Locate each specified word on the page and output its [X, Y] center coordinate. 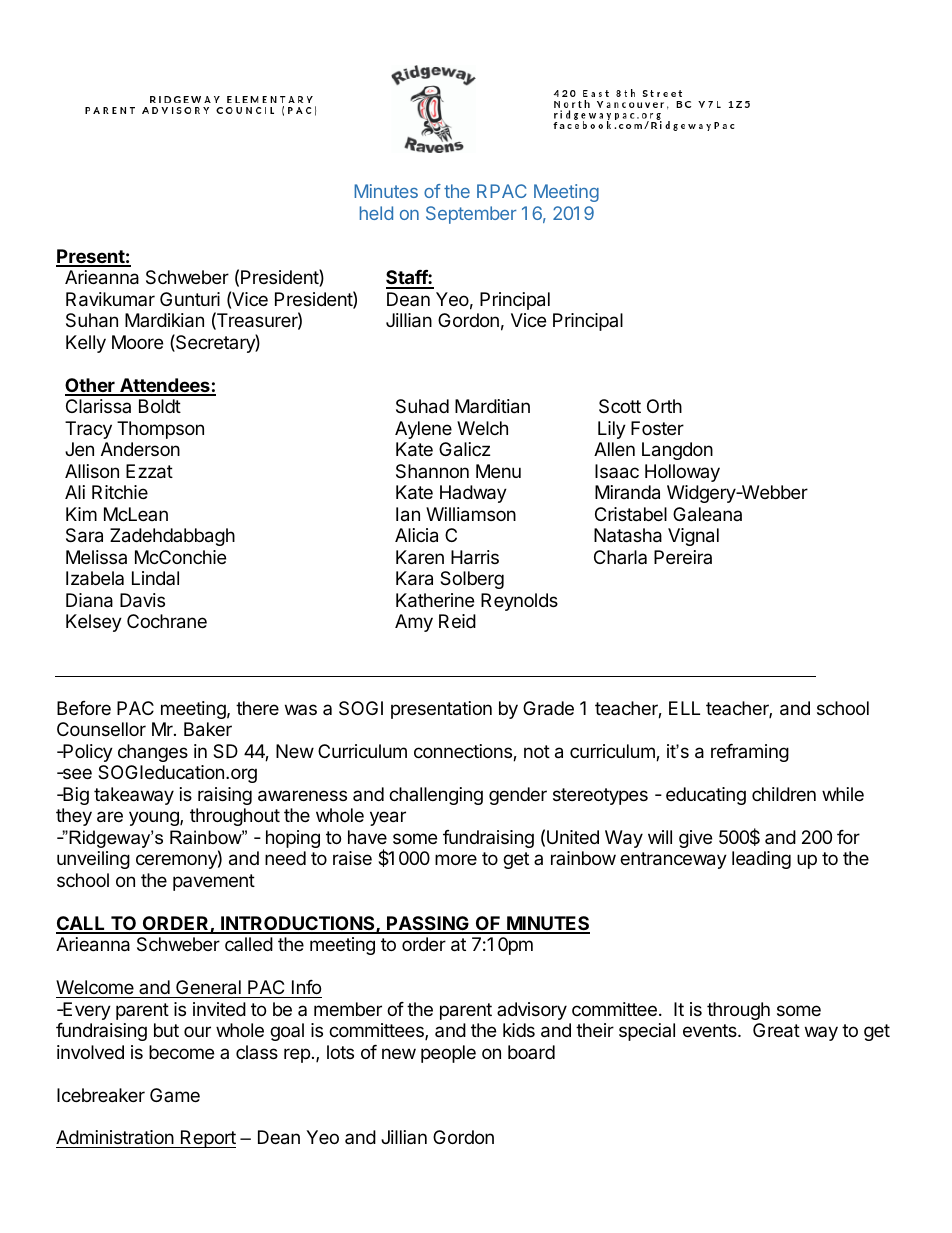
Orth [664, 406]
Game [175, 1095]
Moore [137, 342]
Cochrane [167, 621]
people [448, 1054]
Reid [457, 621]
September [471, 215]
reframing [750, 753]
